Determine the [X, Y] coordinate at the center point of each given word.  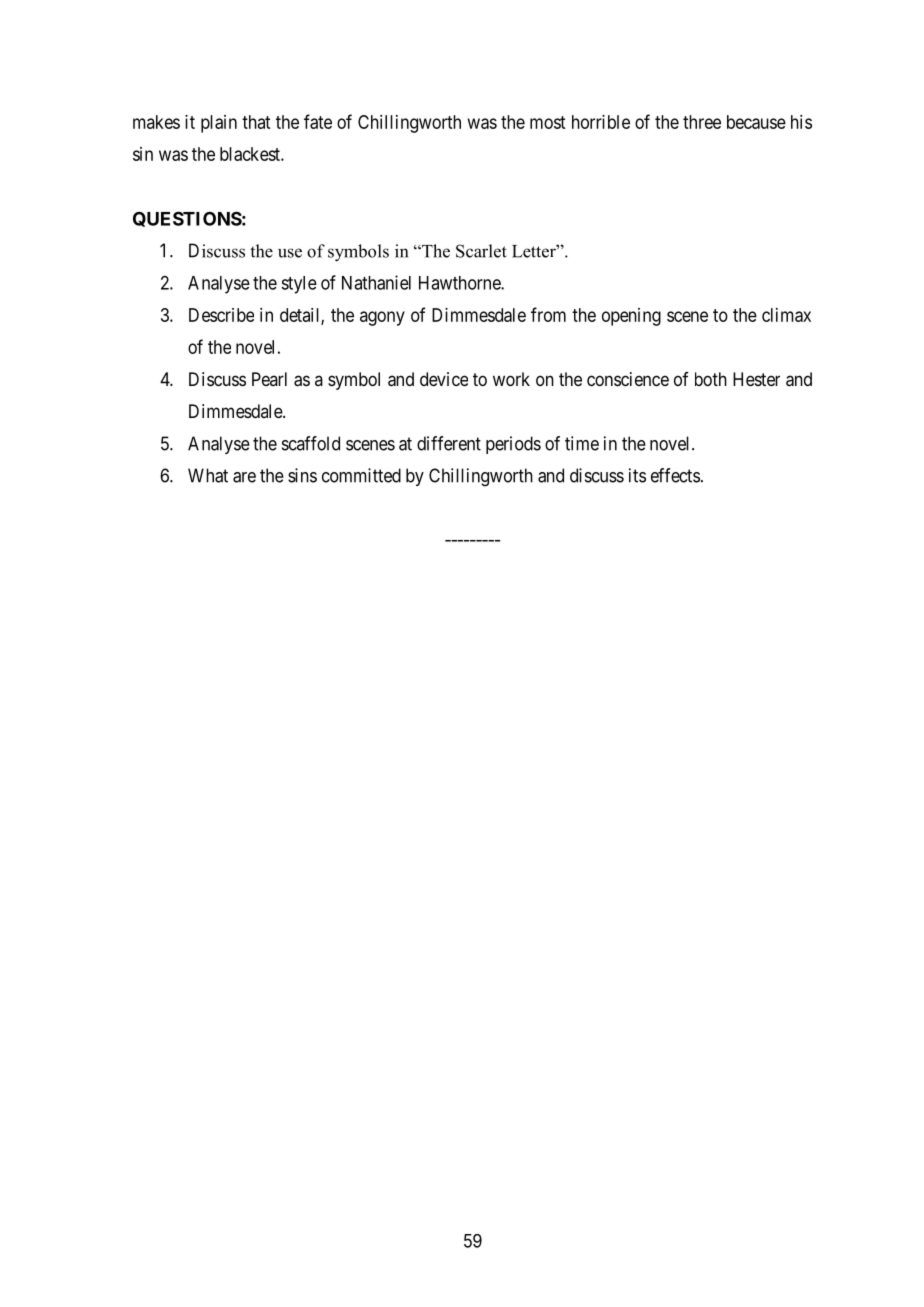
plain [219, 124]
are [244, 477]
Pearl [269, 379]
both [711, 379]
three [702, 122]
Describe [221, 315]
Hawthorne [460, 283]
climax [786, 315]
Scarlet [481, 251]
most [547, 122]
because [756, 122]
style [299, 285]
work [511, 379]
